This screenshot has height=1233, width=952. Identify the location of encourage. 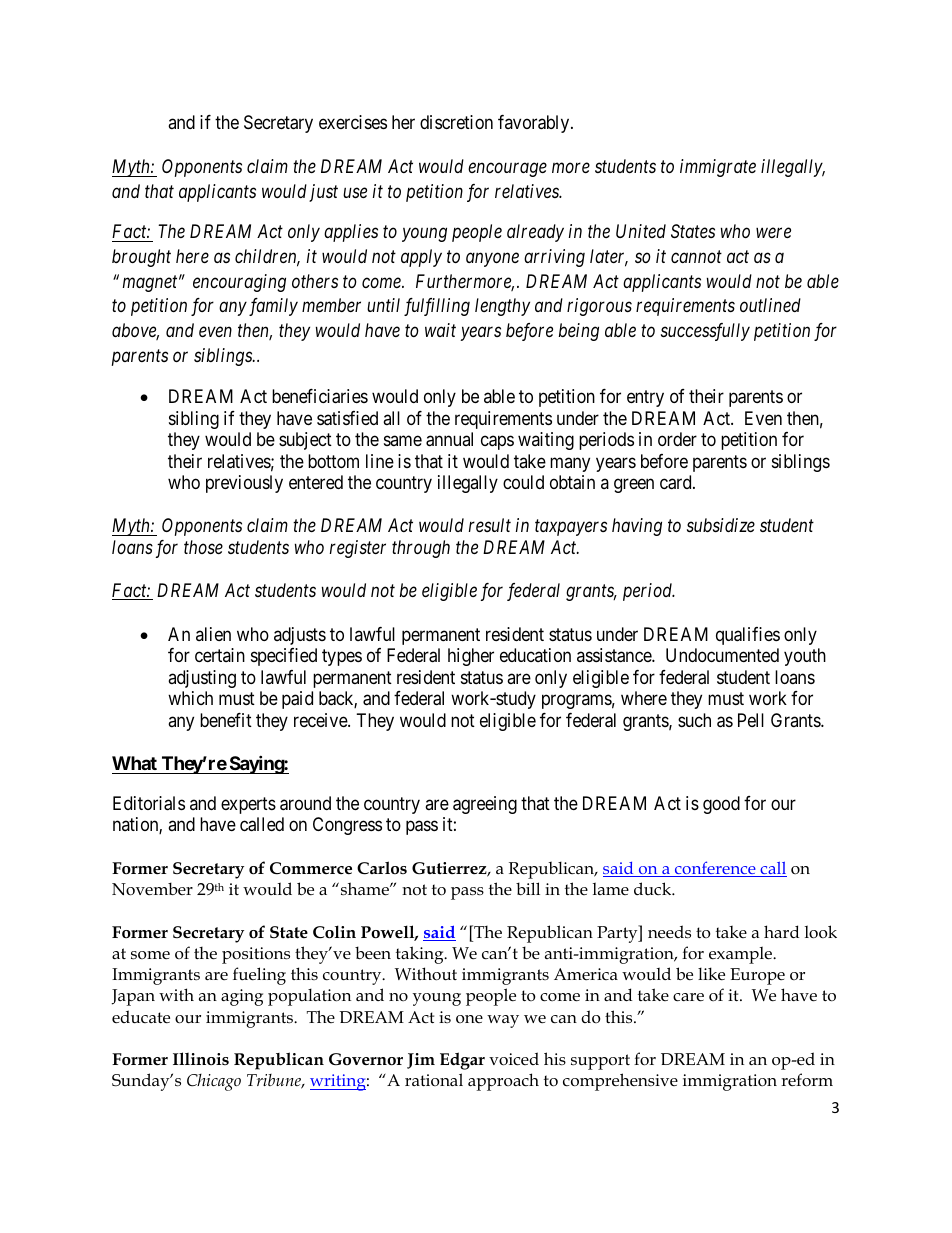
(507, 170).
